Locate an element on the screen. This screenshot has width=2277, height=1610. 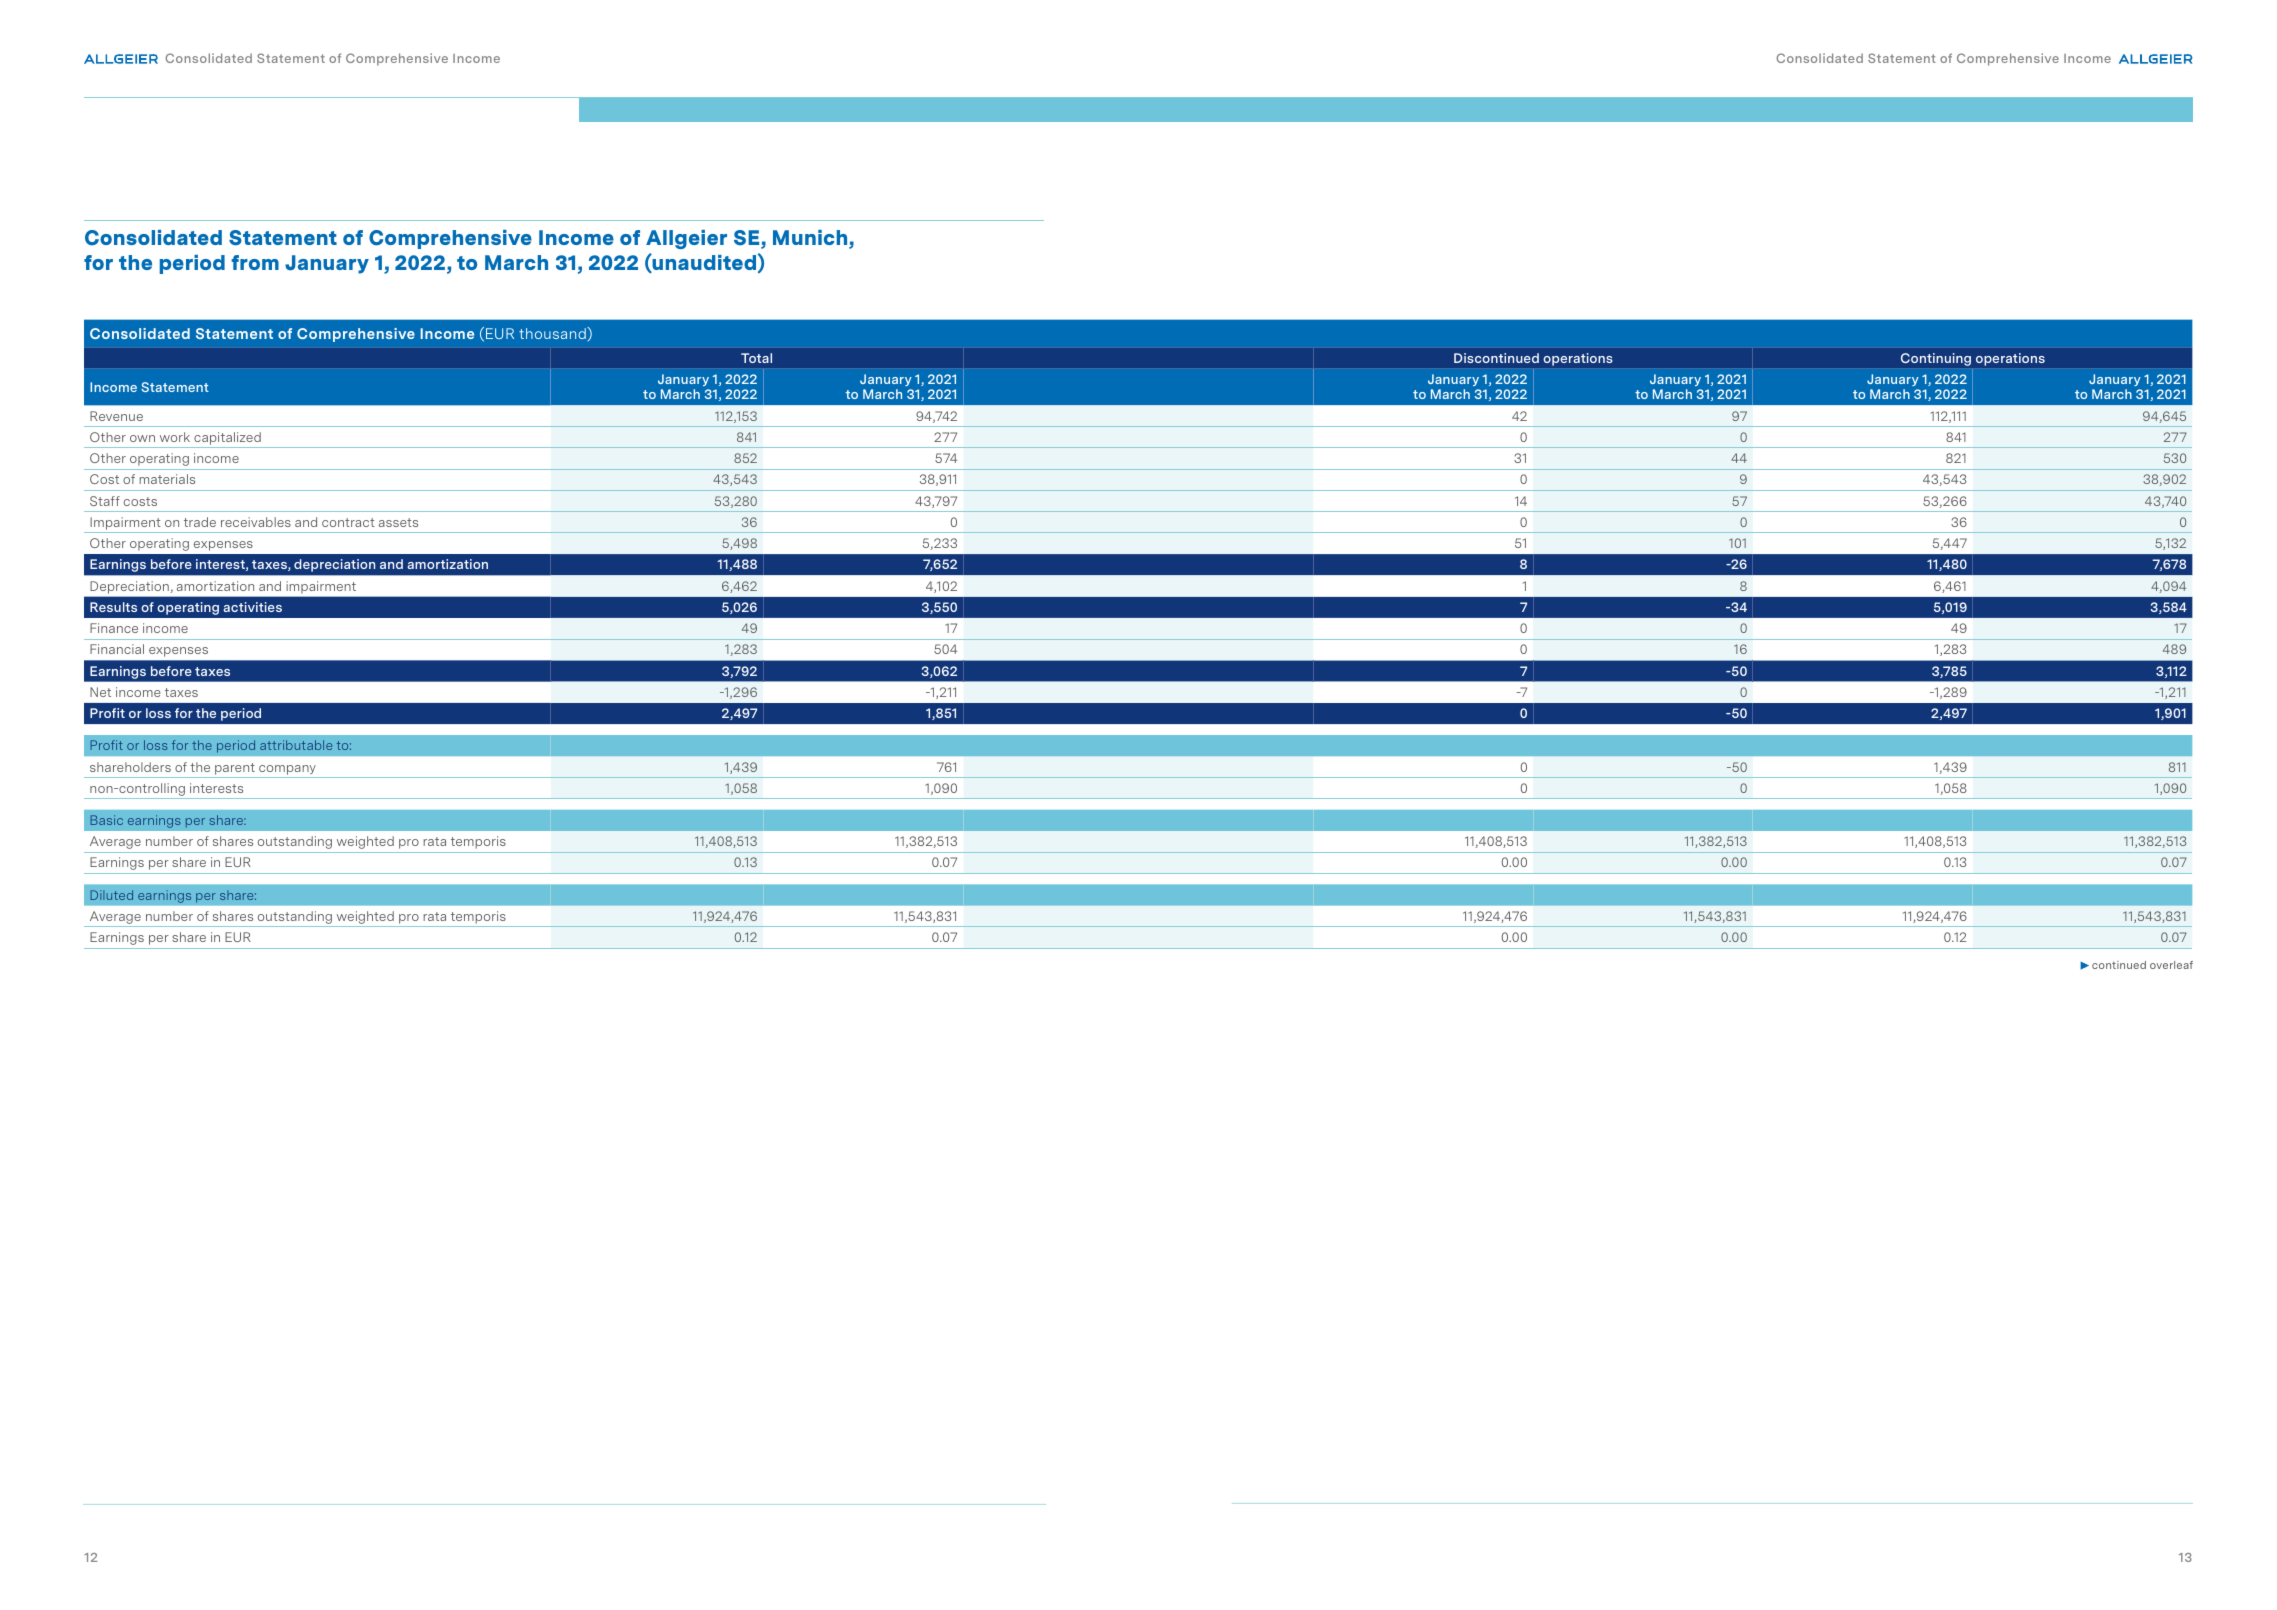
parent is located at coordinates (235, 769).
